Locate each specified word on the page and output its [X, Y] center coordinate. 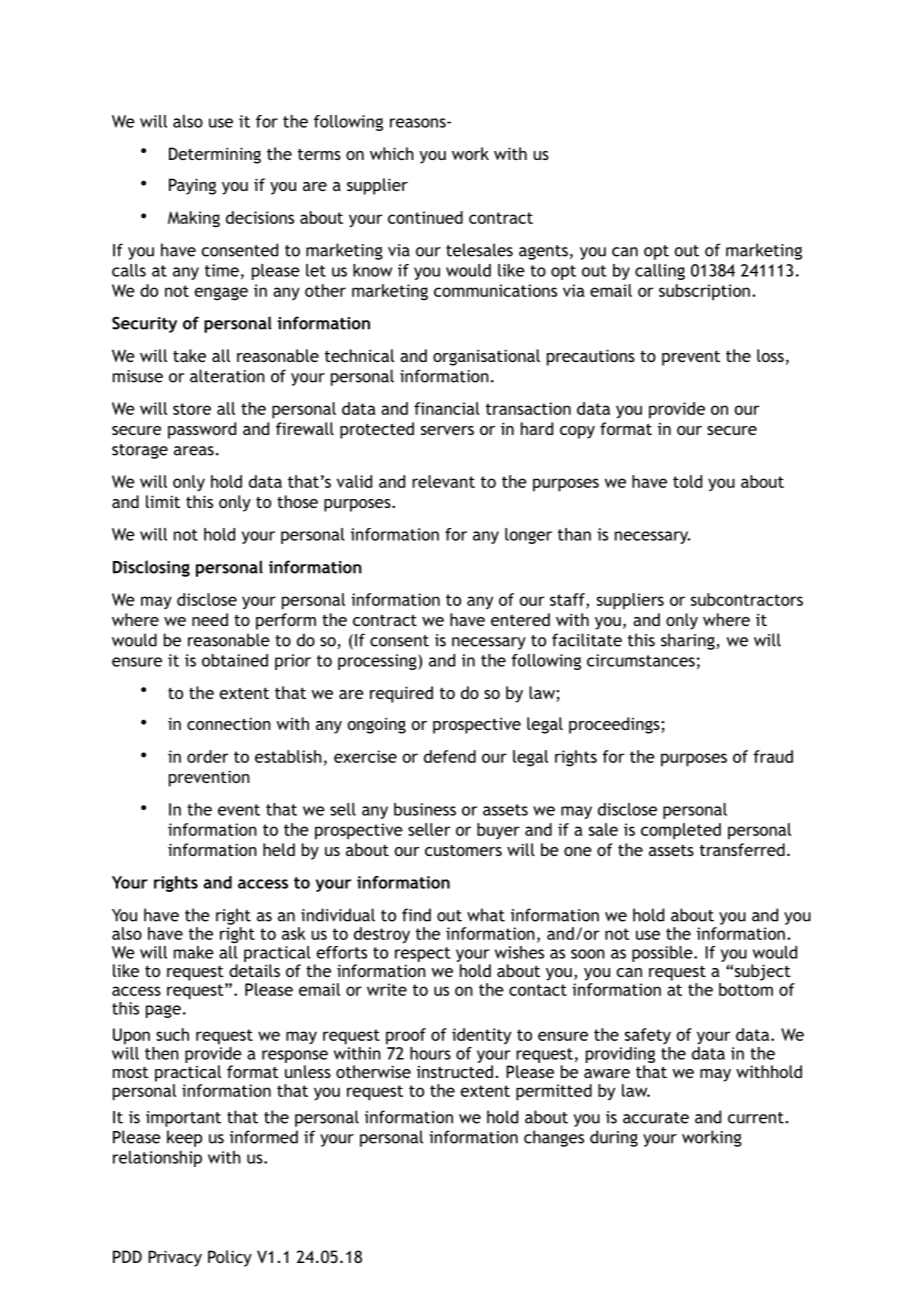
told [687, 481]
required [401, 694]
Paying [192, 186]
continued [425, 217]
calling [660, 272]
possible [663, 954]
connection [229, 723]
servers [447, 430]
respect [423, 954]
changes [554, 1138]
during [614, 1138]
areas [194, 451]
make [194, 952]
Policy [230, 1258]
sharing [689, 641]
